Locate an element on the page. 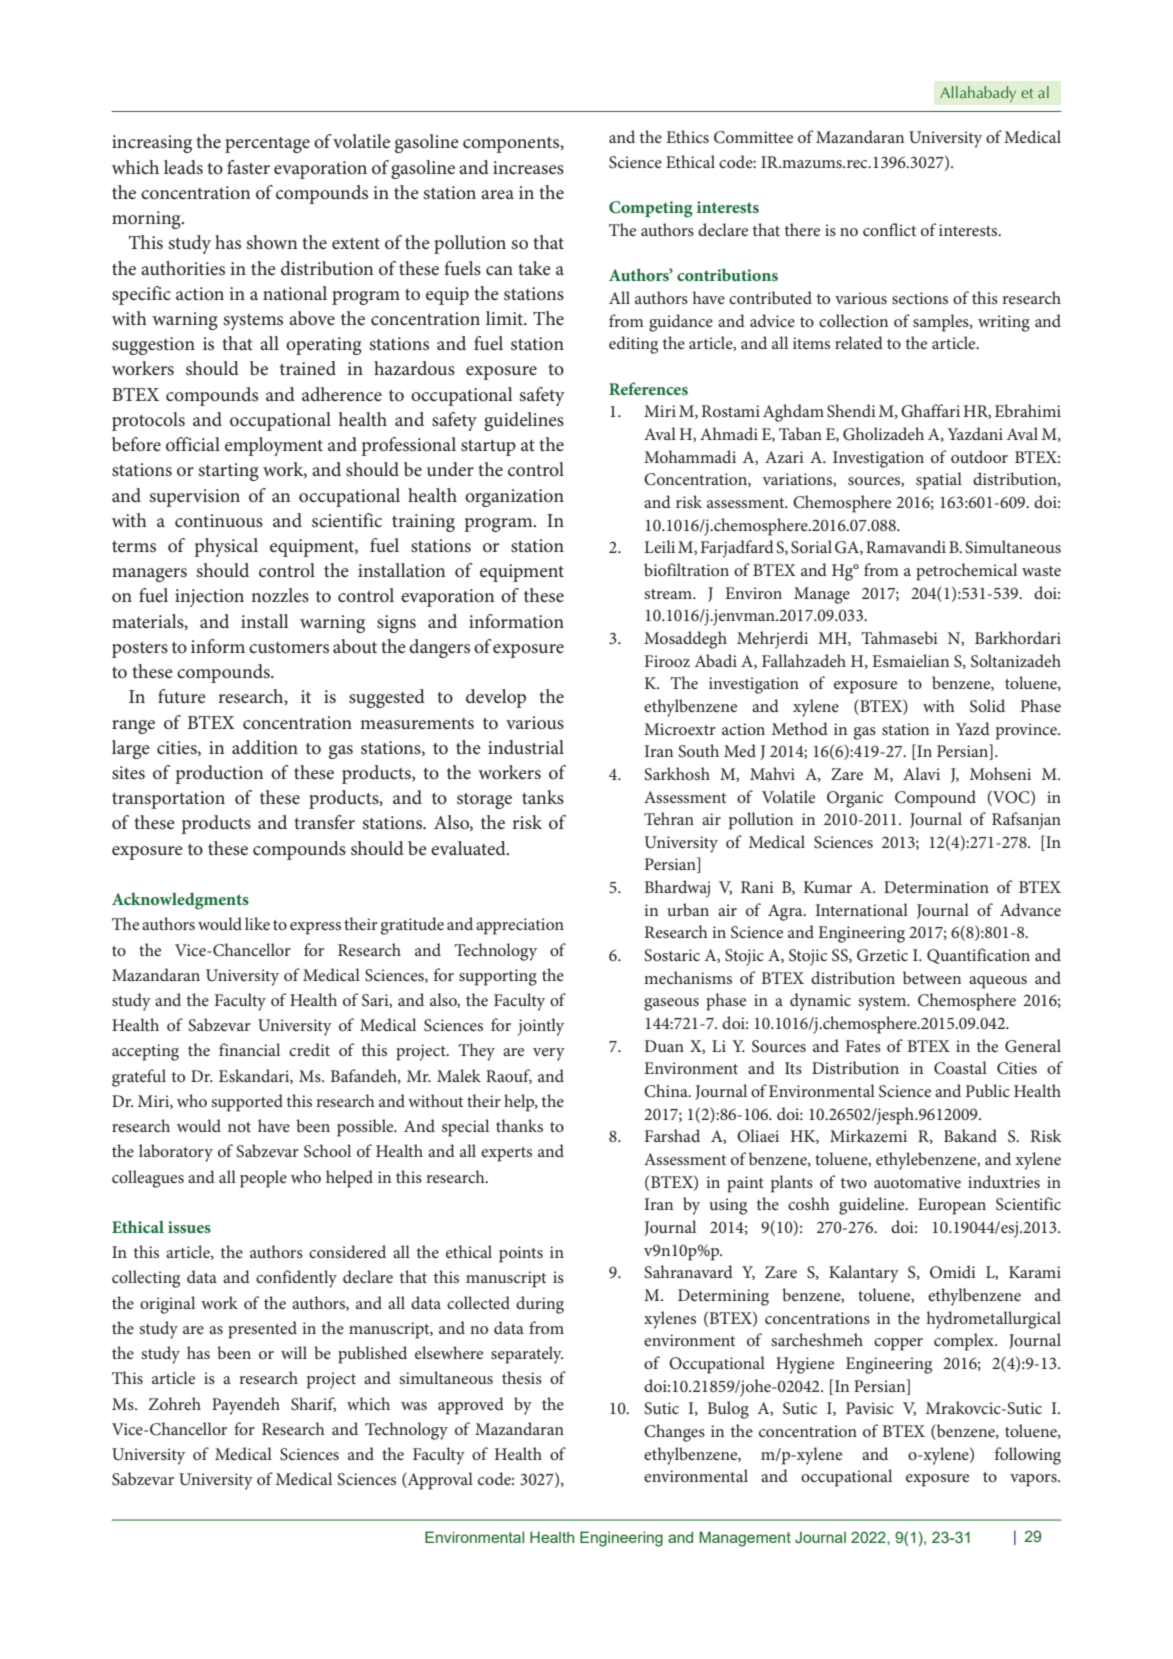 The height and width of the document is (1659, 1173). European is located at coordinates (952, 1206).
